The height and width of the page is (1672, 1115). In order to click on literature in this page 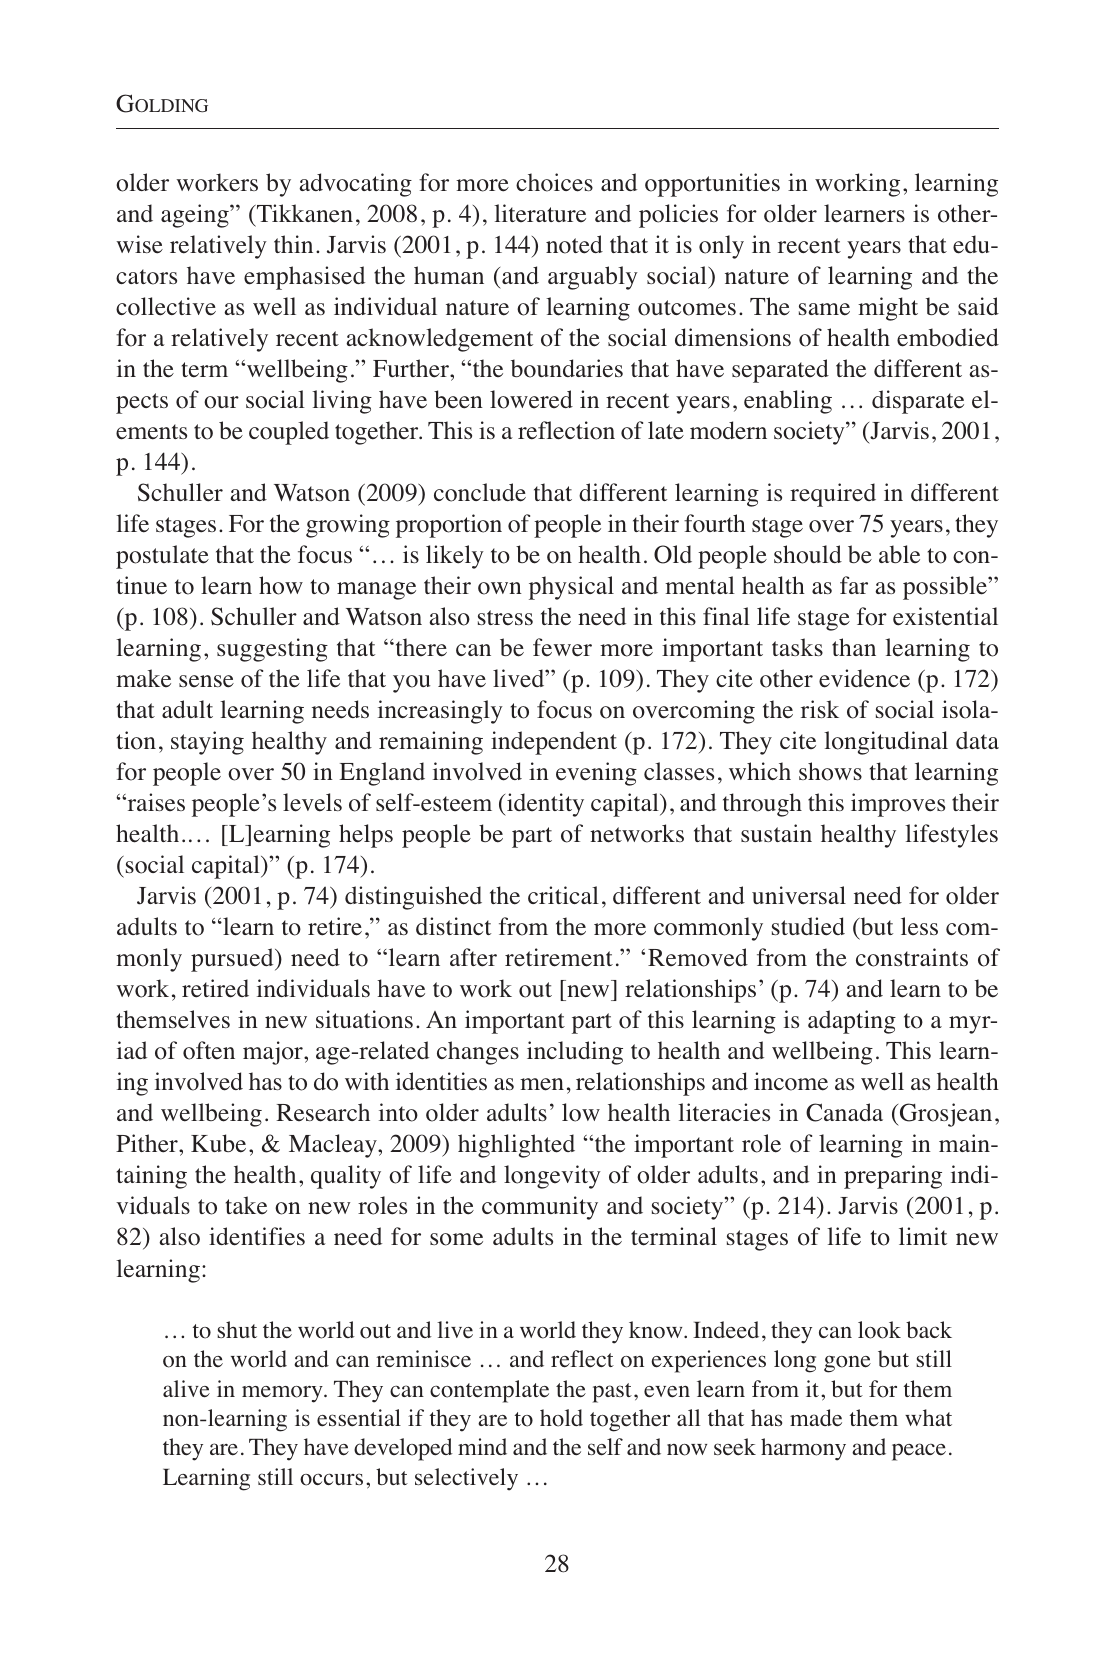, I will do `click(540, 213)`.
